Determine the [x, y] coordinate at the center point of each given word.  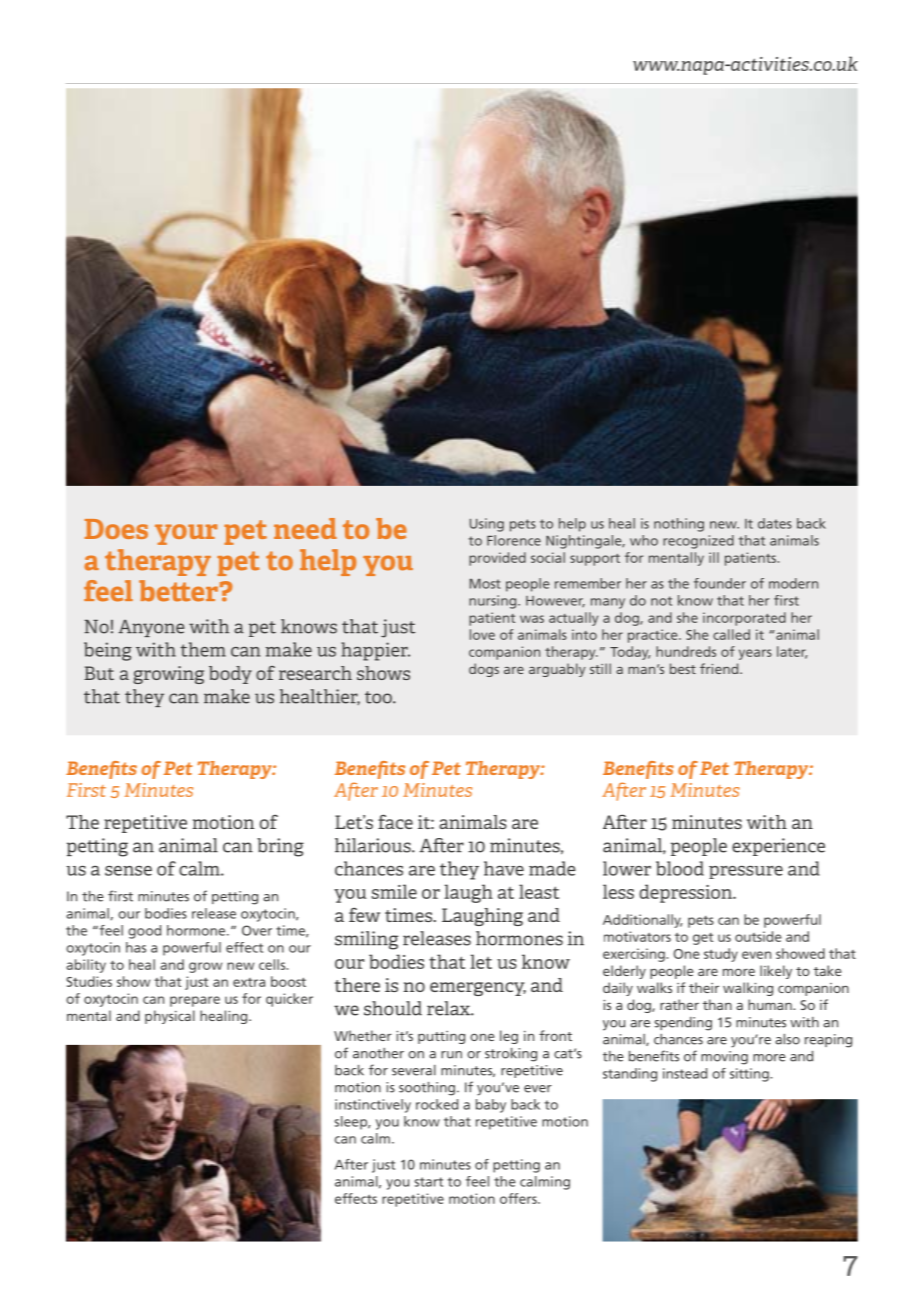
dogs [484, 670]
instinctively [373, 1106]
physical [170, 1017]
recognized [698, 542]
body [230, 675]
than [717, 1004]
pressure [746, 872]
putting [441, 1037]
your [186, 534]
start [429, 1182]
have [504, 868]
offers [519, 1198]
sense [128, 871]
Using [487, 525]
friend [720, 668]
